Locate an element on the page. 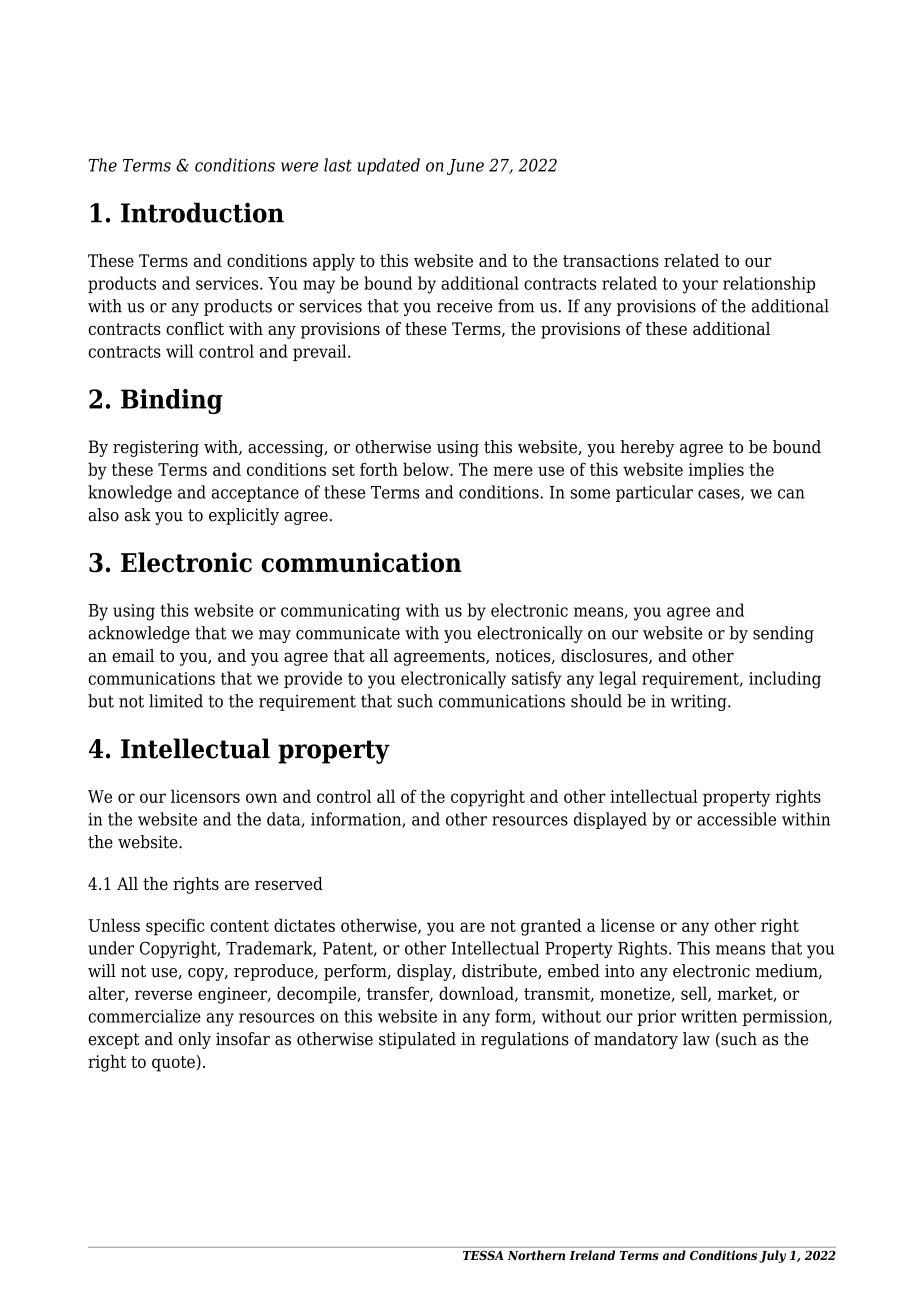 This image has height=1308, width=924. below is located at coordinates (427, 469).
